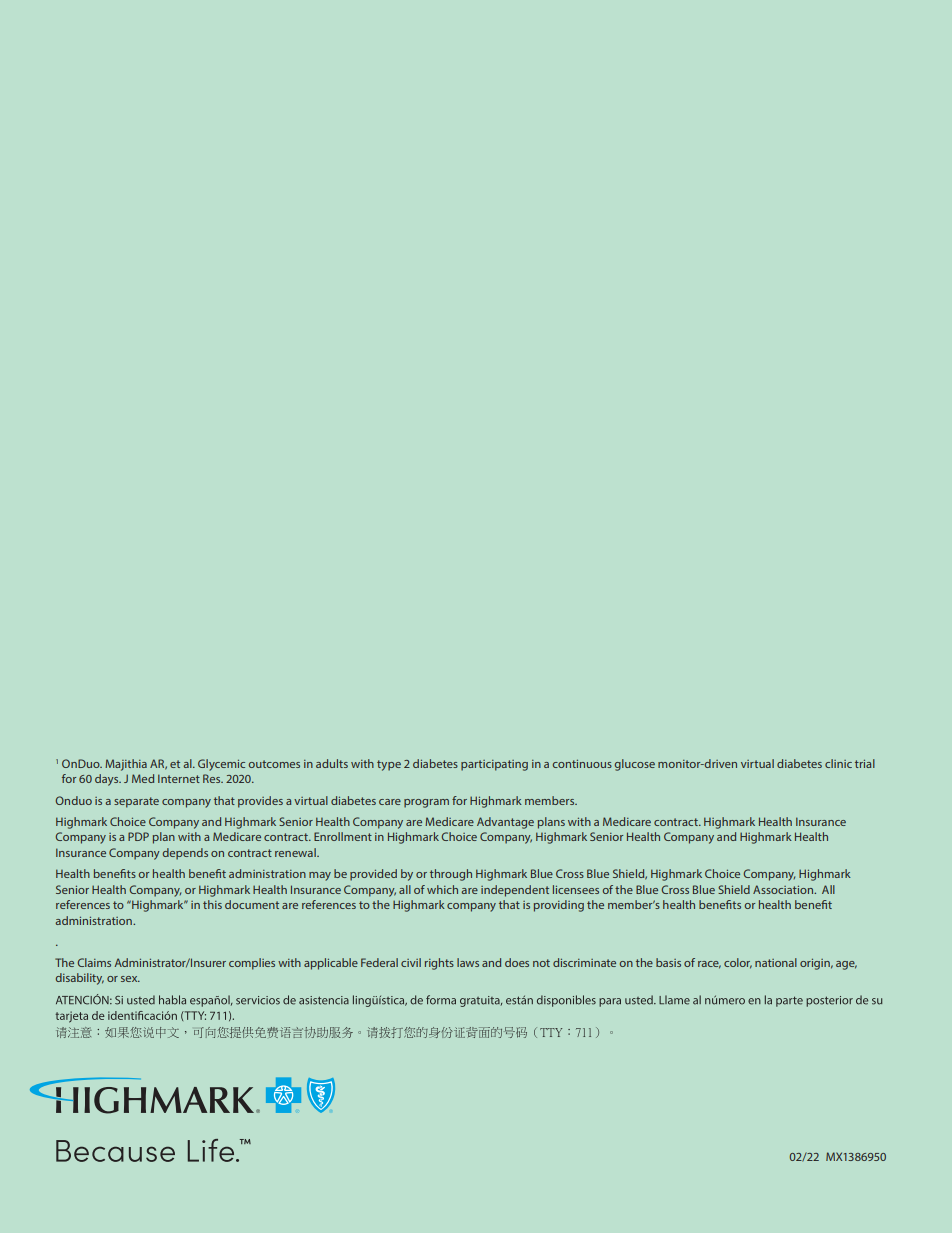  I want to click on this, so click(212, 904).
